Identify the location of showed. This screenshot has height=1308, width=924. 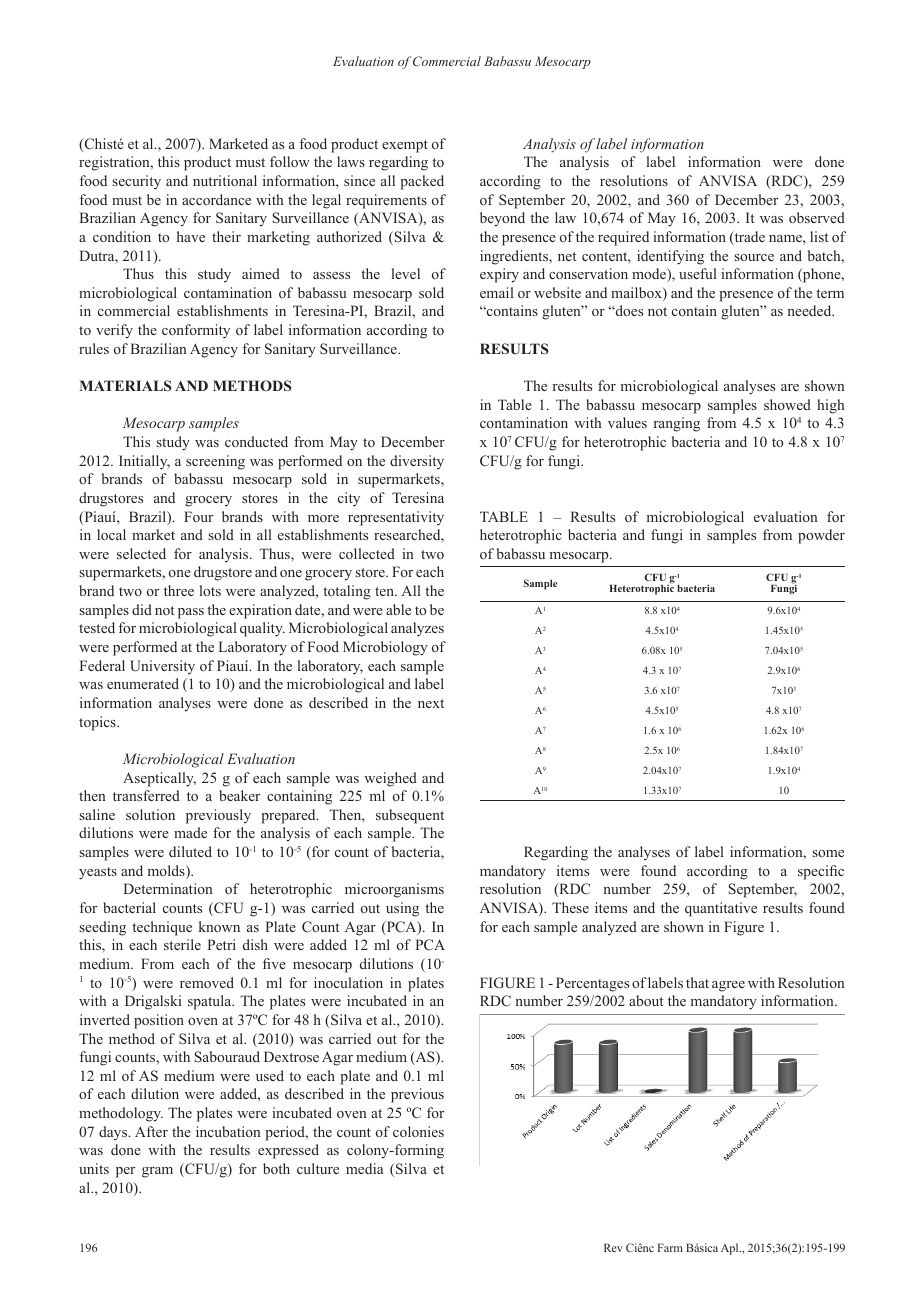
(787, 404).
